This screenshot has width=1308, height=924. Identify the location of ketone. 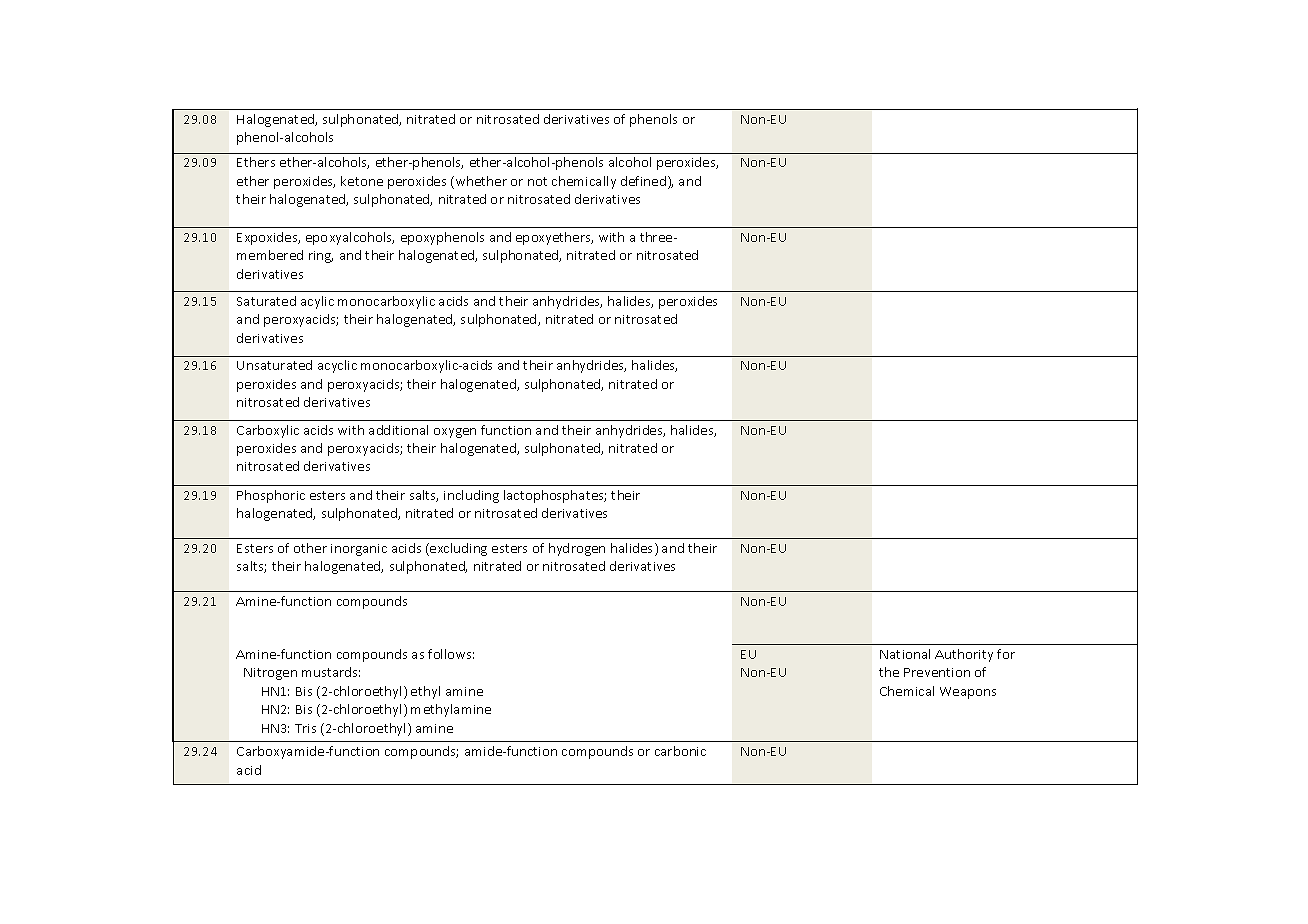
(362, 181).
